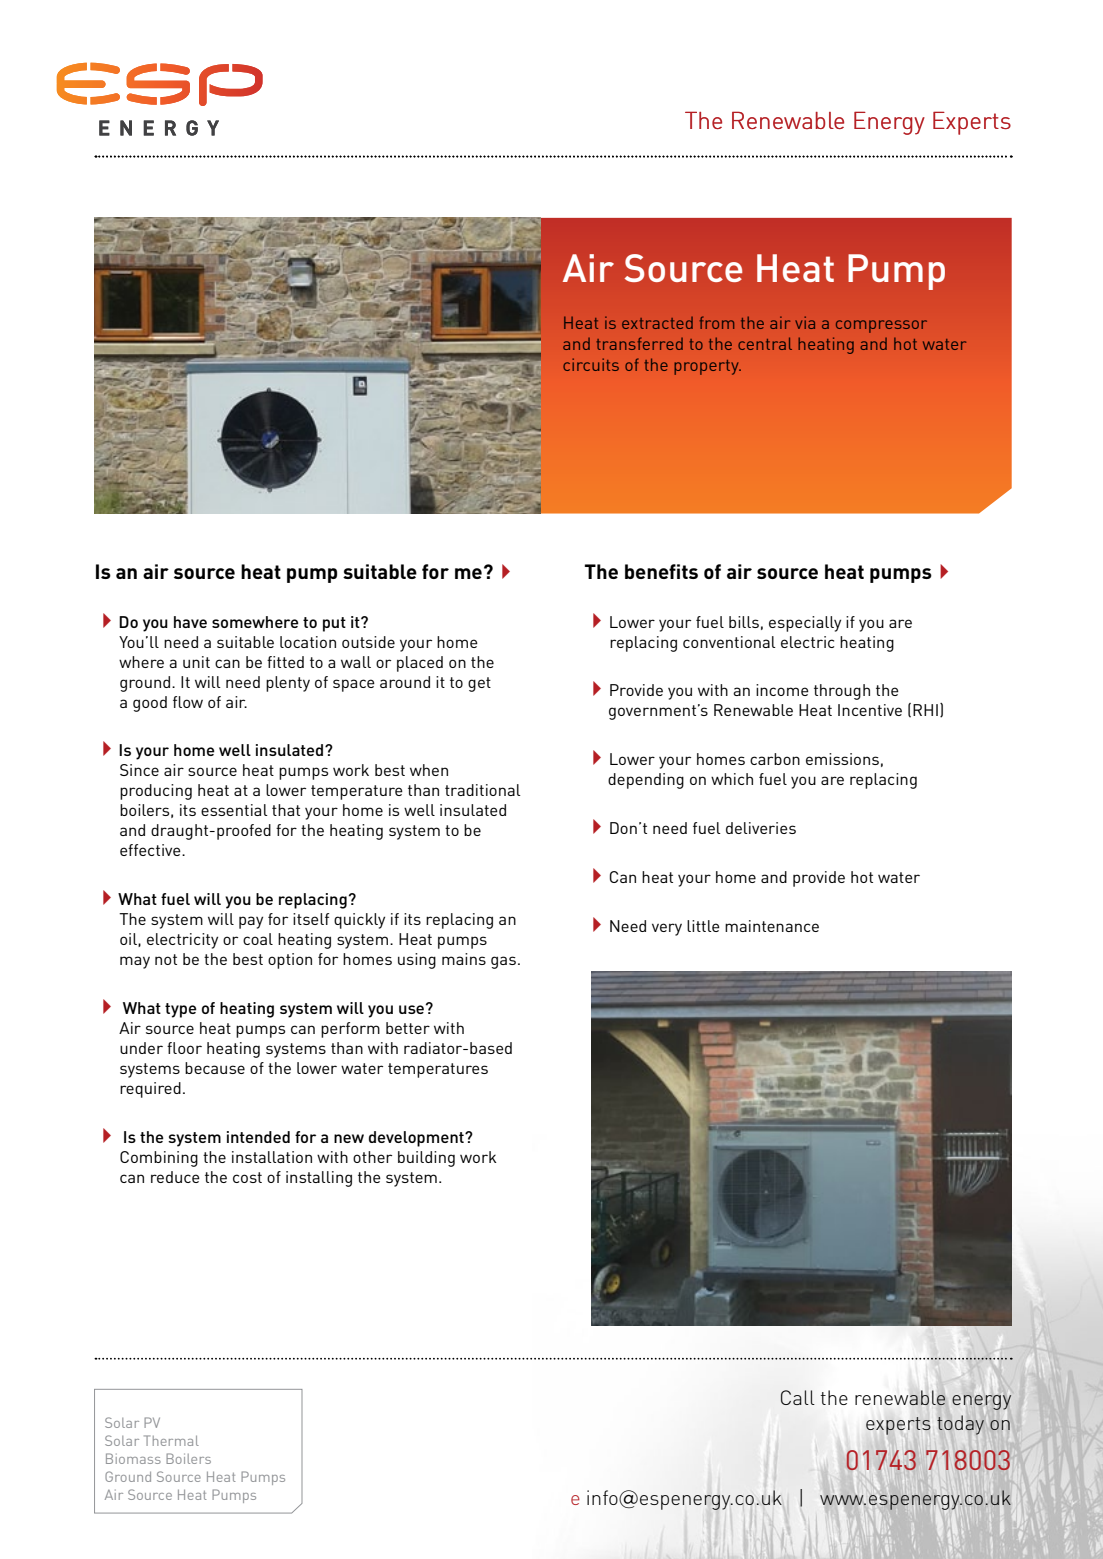 This screenshot has width=1103, height=1559. I want to click on gas, so click(503, 962).
